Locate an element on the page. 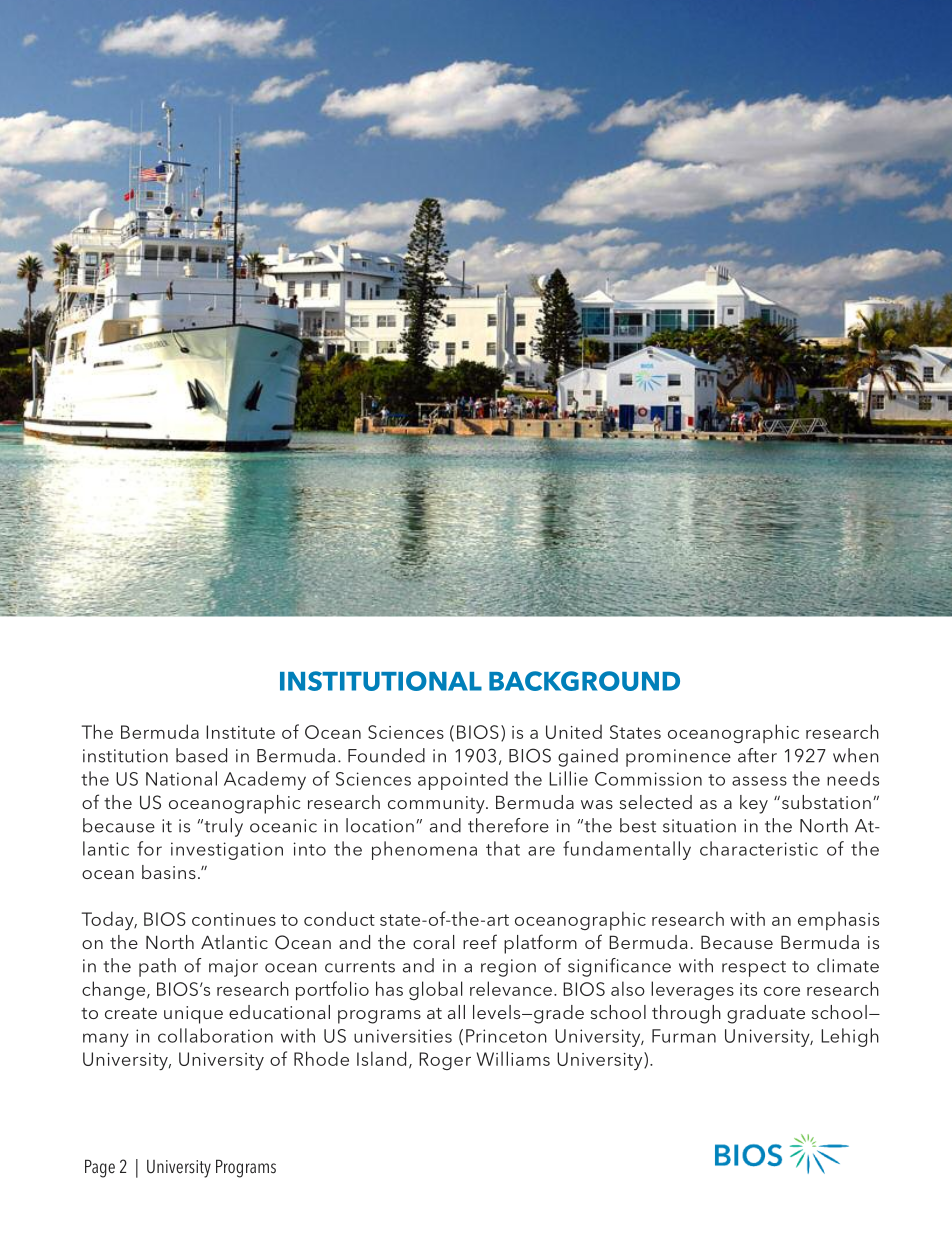 This page has width=952, height=1233. Roger is located at coordinates (445, 1061).
